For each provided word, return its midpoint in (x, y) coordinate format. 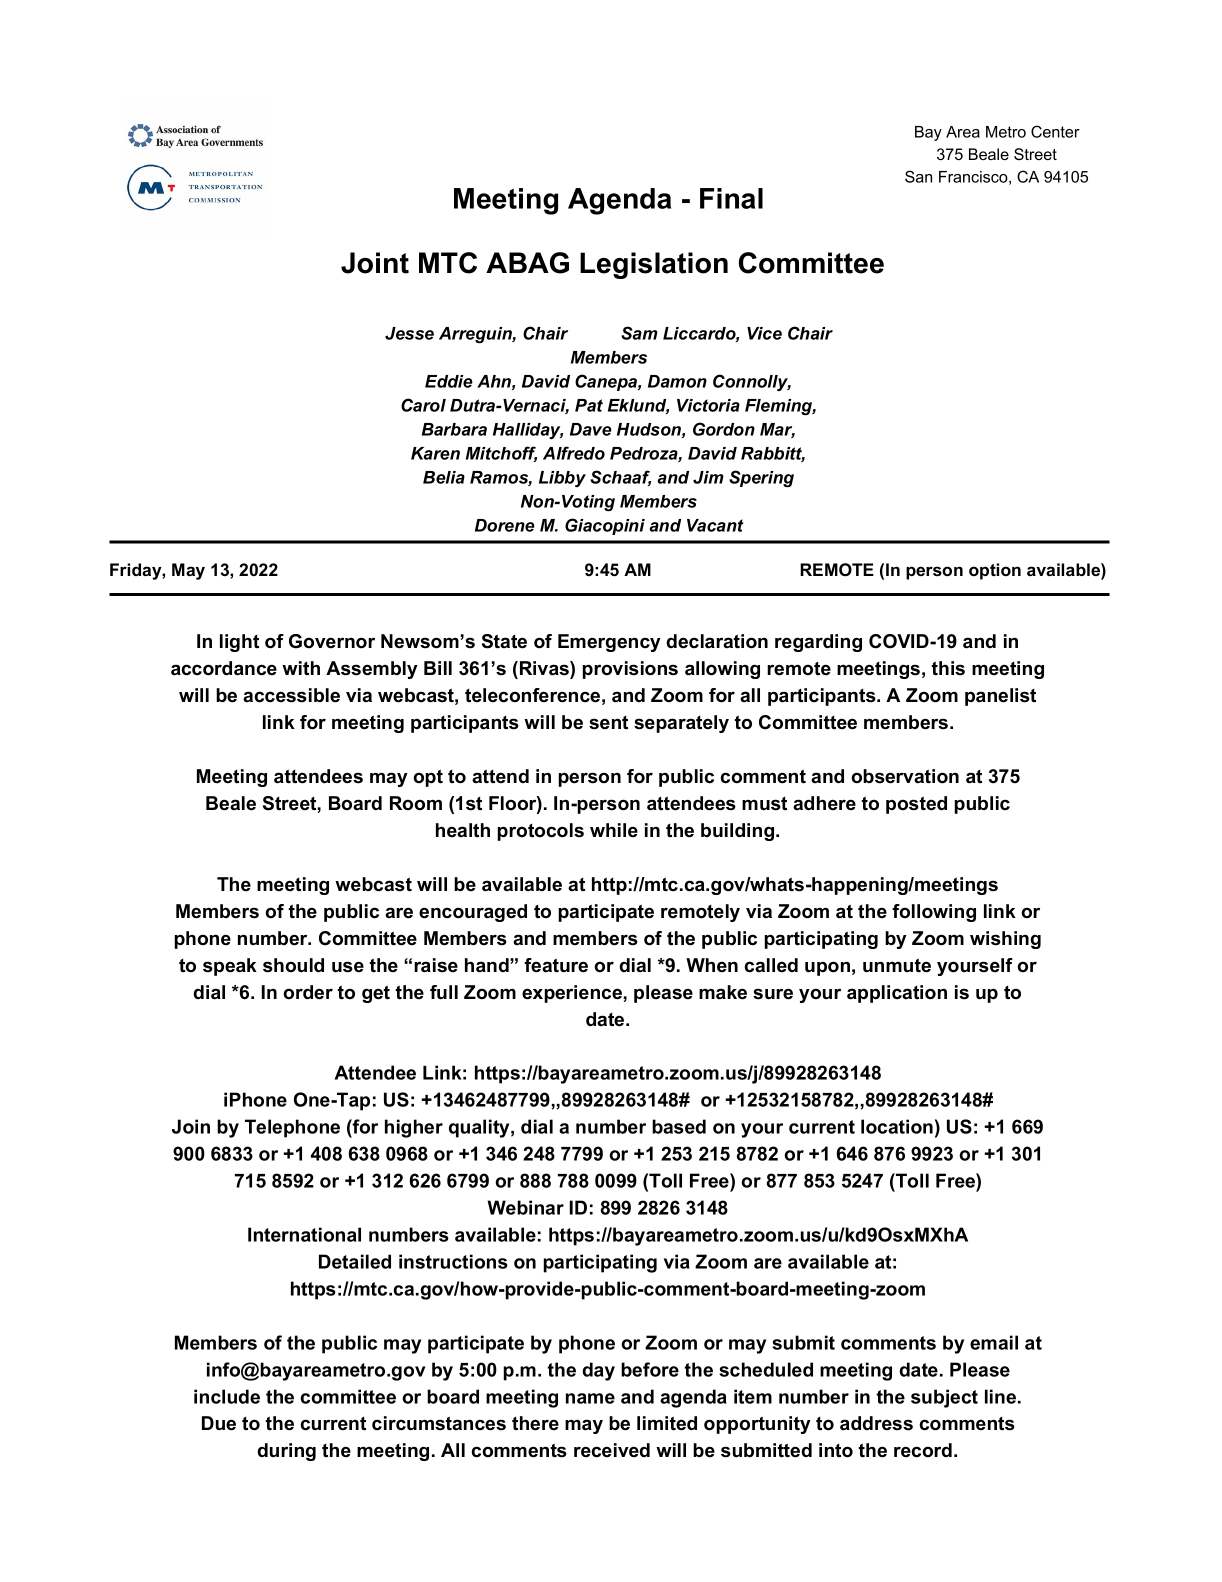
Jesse (409, 333)
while (614, 830)
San (918, 176)
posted (916, 805)
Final (731, 198)
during (287, 1452)
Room (416, 803)
